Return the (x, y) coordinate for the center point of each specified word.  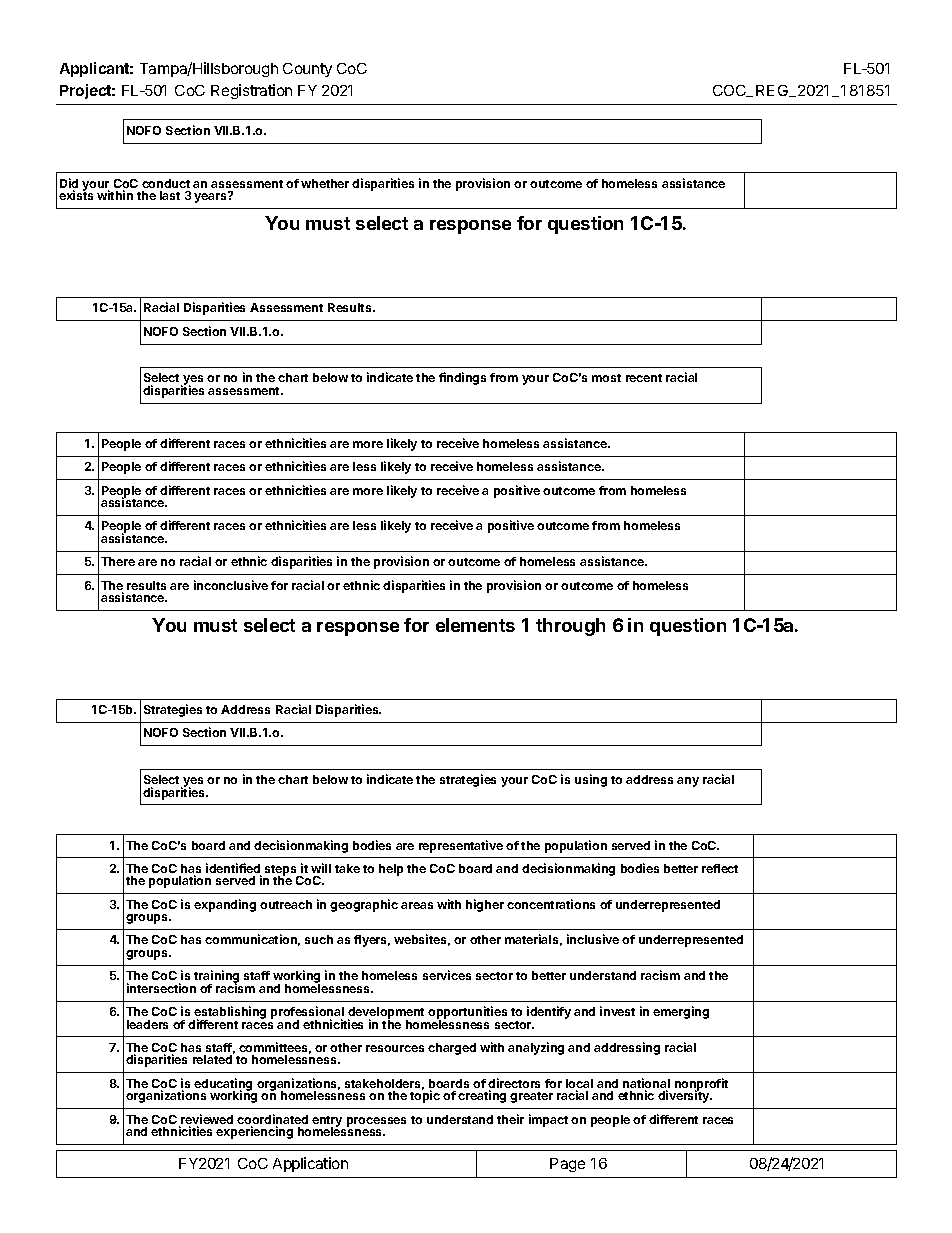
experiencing (254, 1132)
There (118, 561)
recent (644, 378)
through (570, 627)
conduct (166, 183)
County (307, 70)
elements (475, 625)
